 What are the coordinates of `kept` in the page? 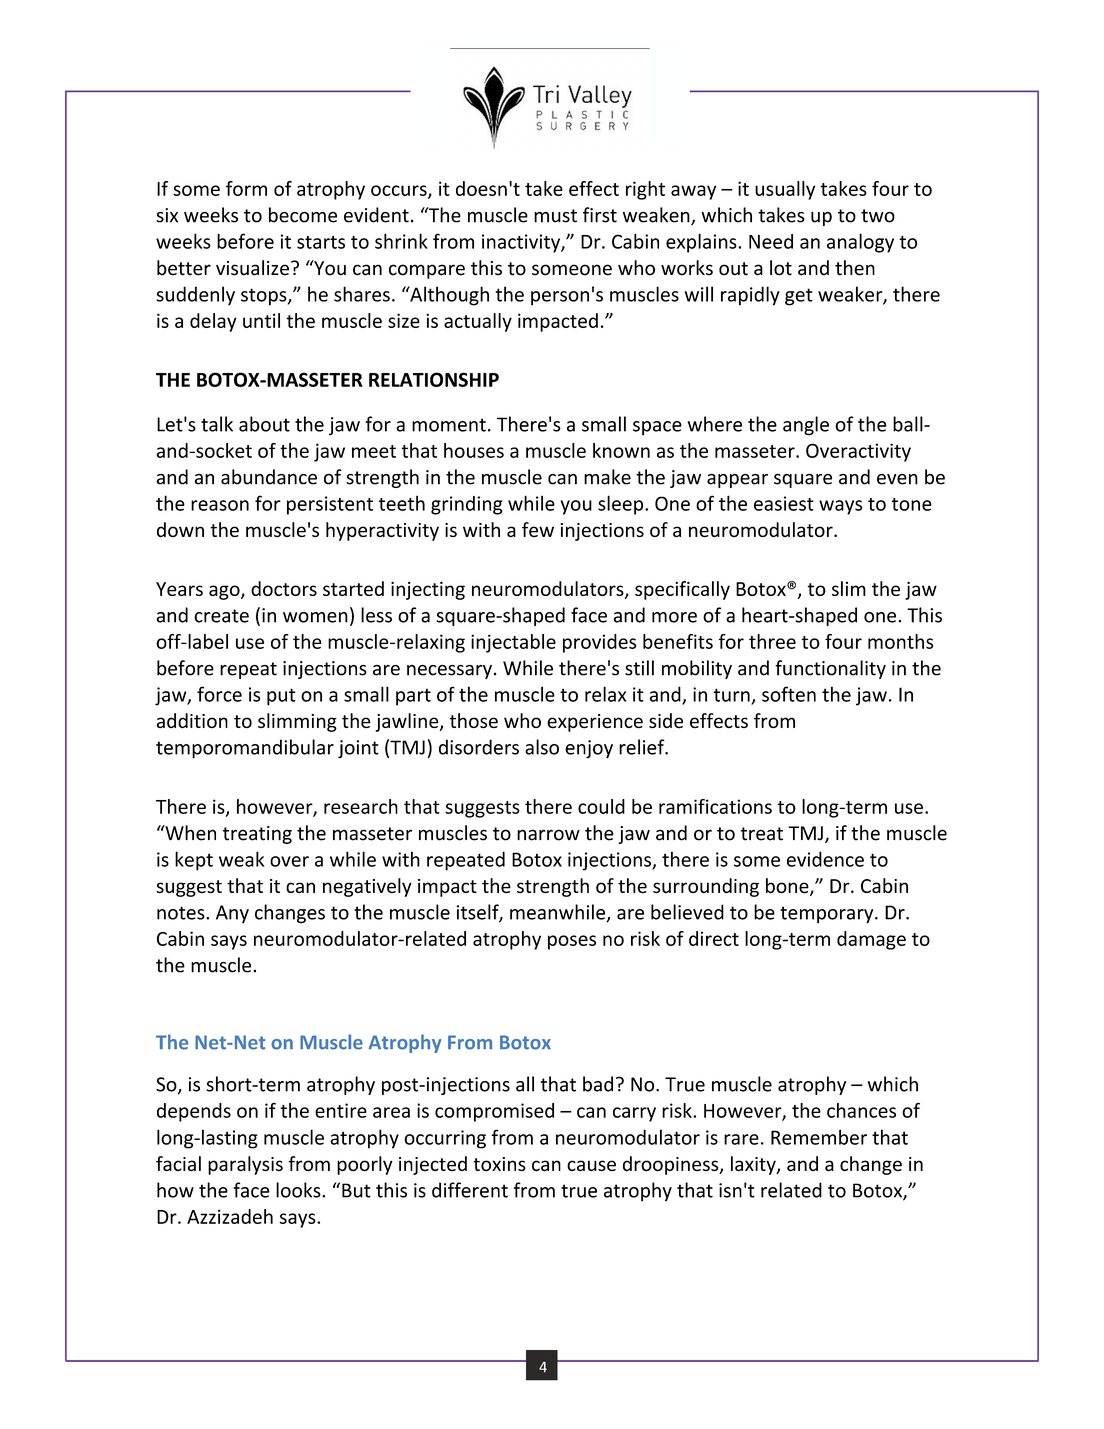 It's located at (194, 861).
